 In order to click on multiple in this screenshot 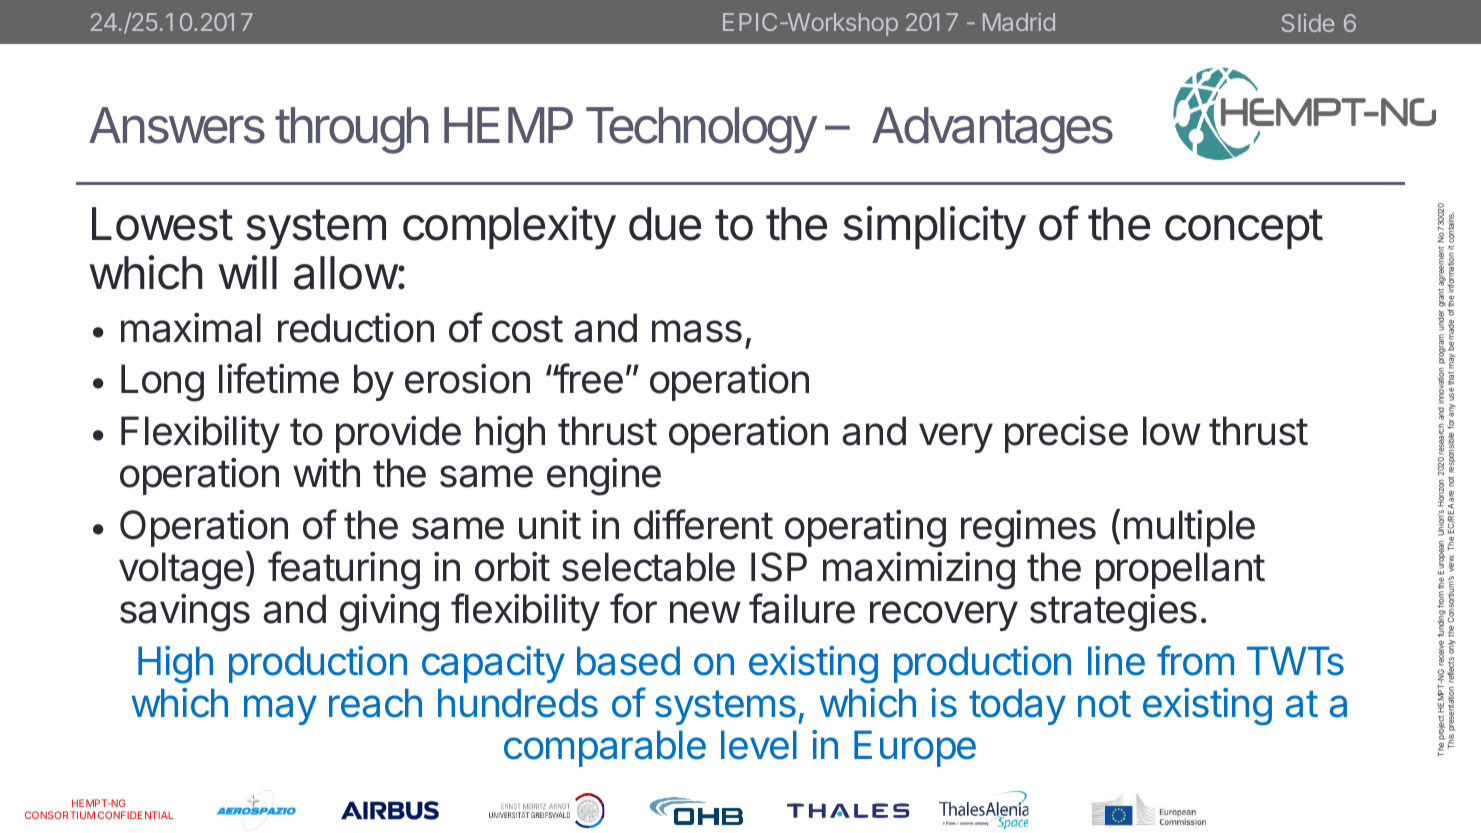, I will do `click(1189, 528)`.
